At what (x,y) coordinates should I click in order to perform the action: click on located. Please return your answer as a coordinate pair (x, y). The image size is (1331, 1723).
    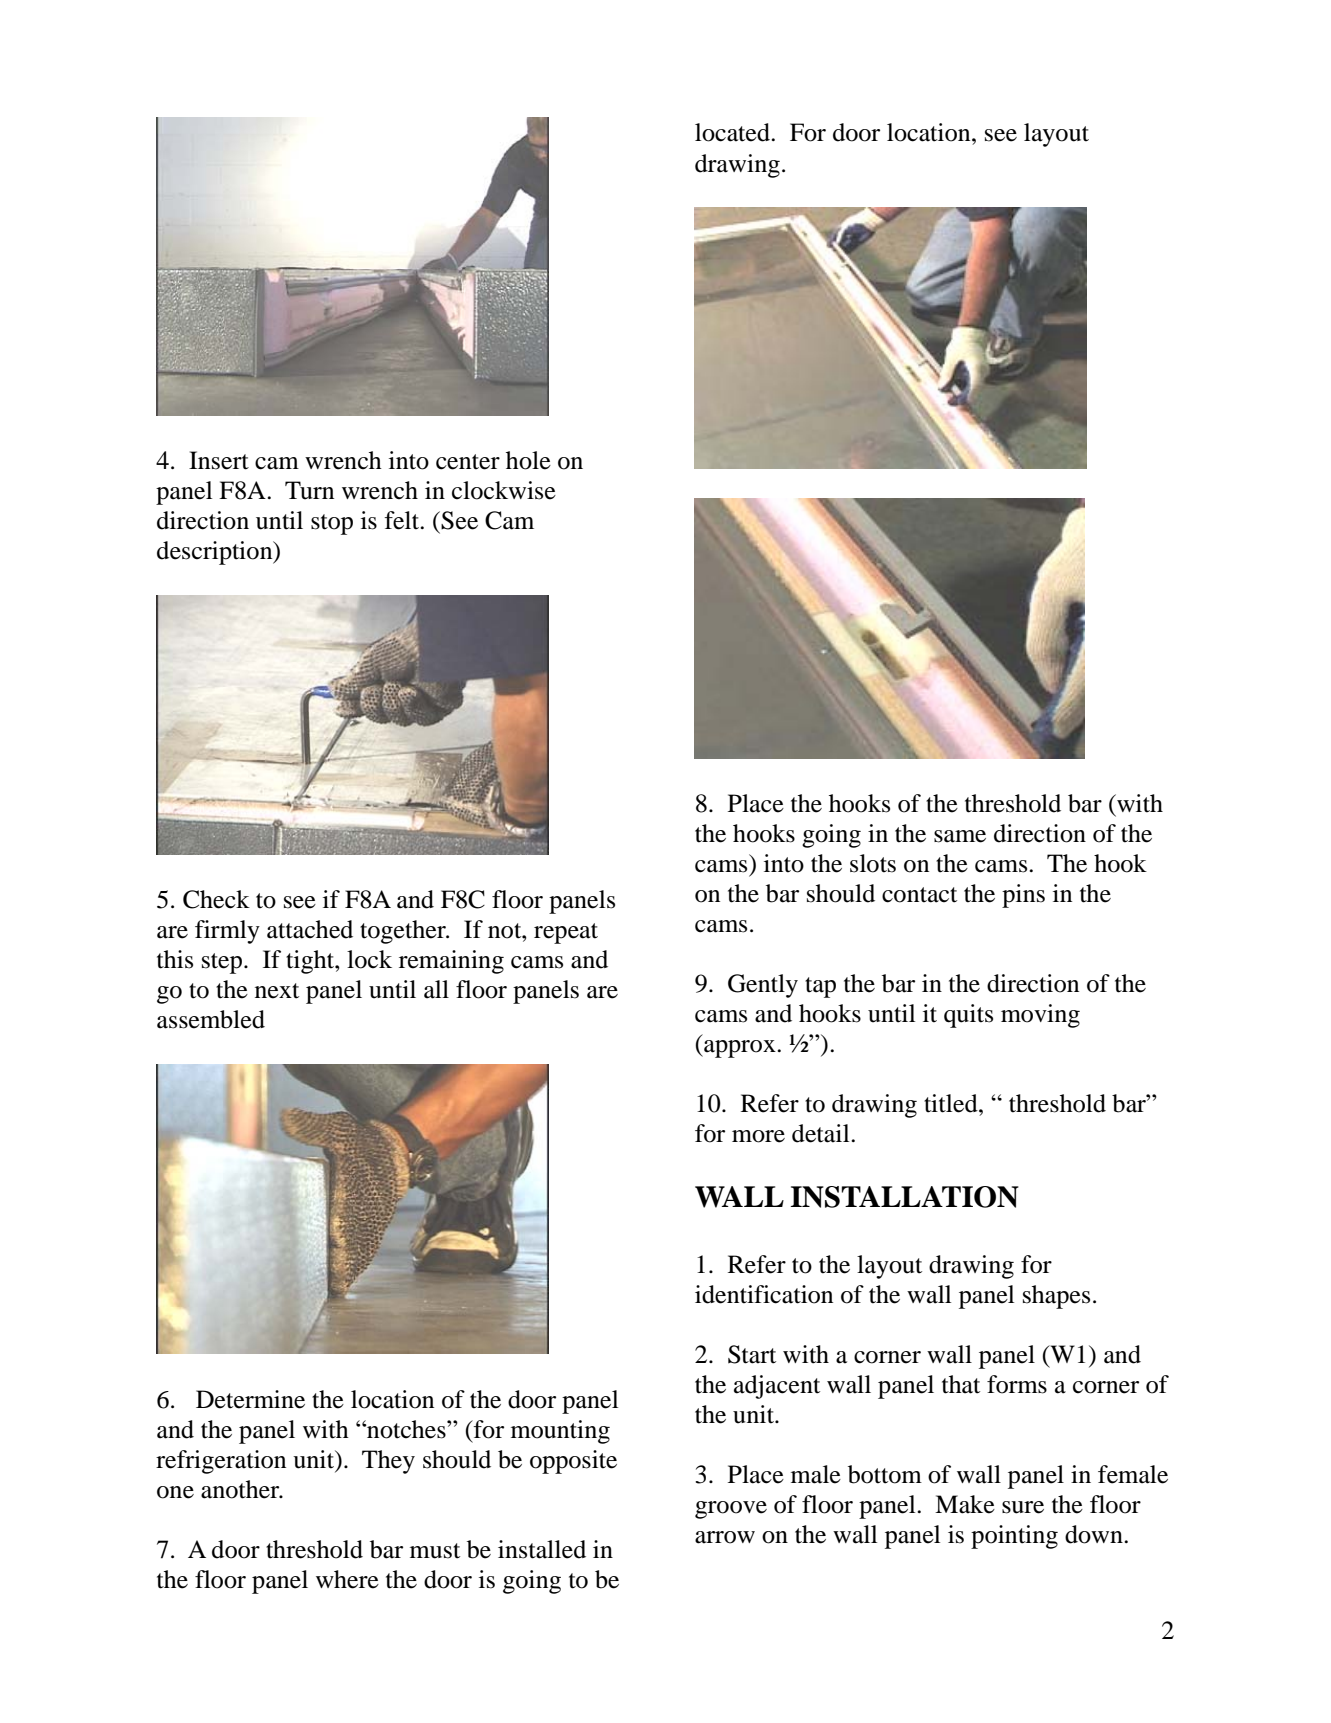
    Looking at the image, I should click on (733, 132).
